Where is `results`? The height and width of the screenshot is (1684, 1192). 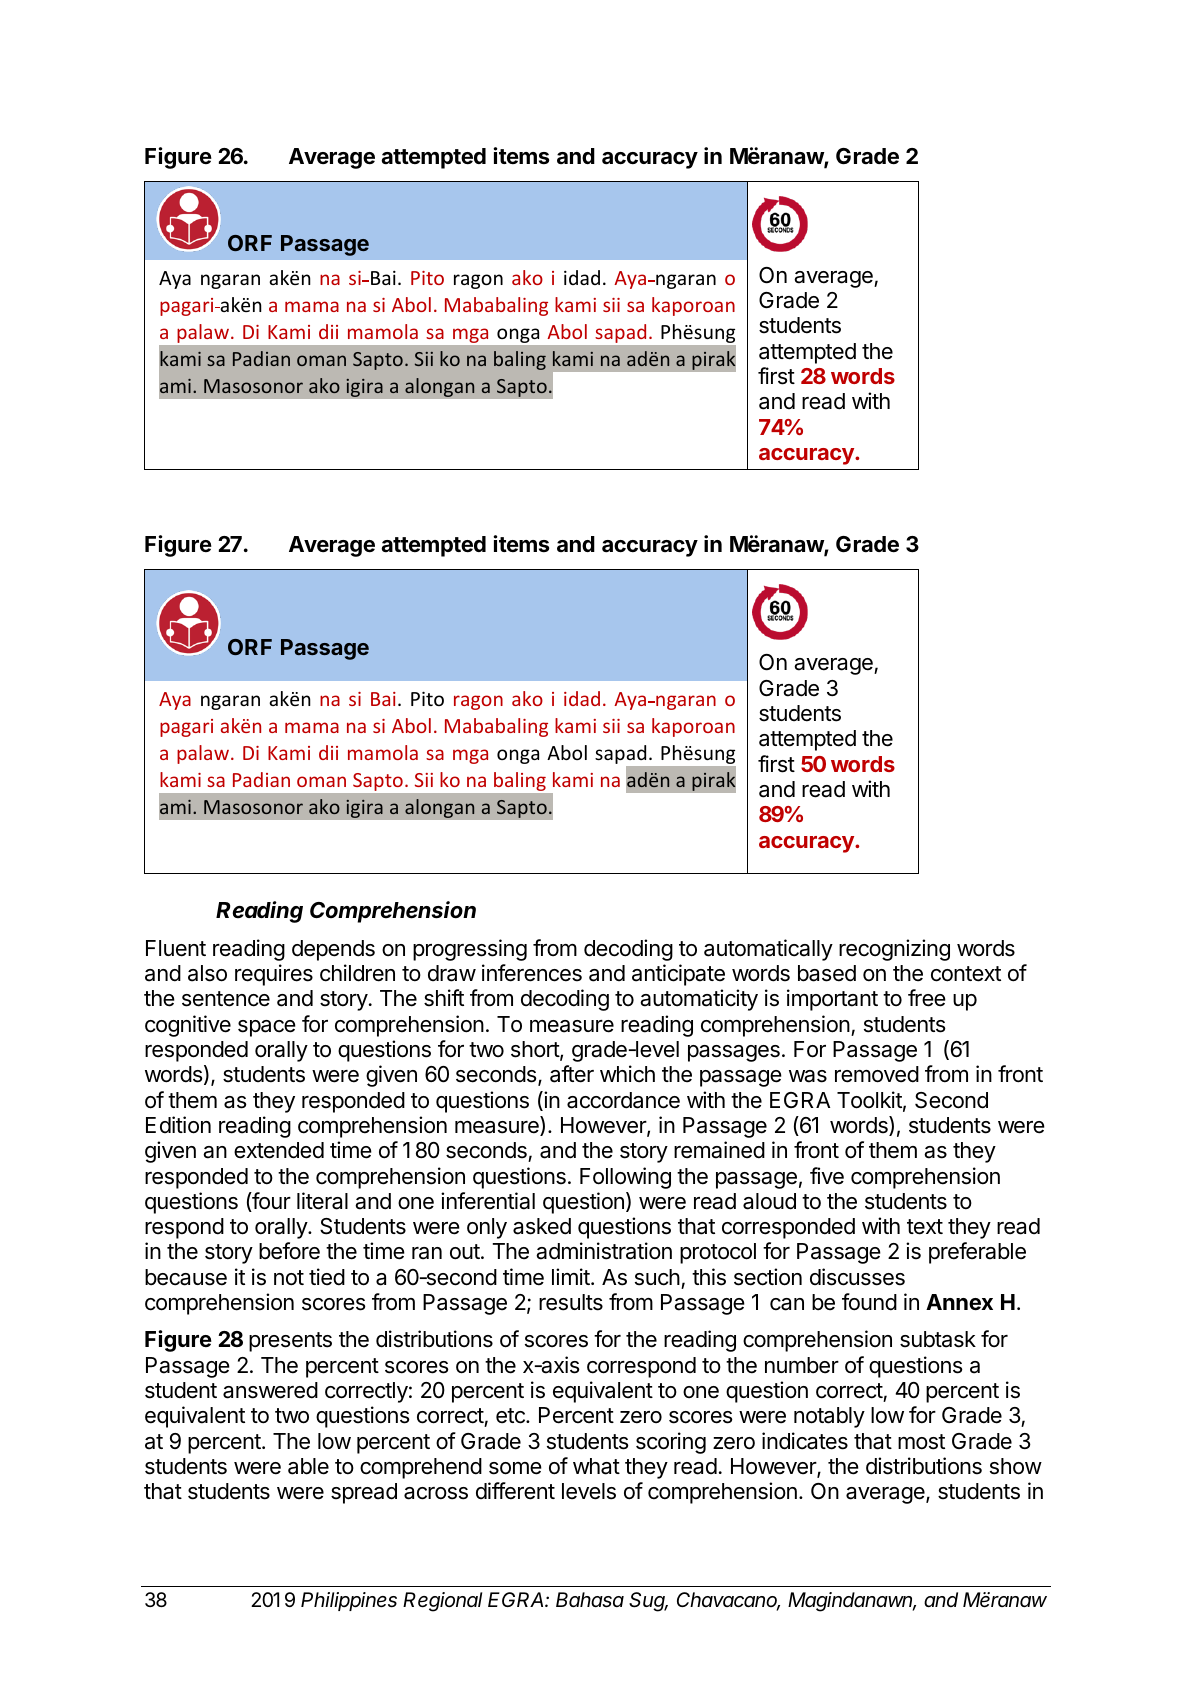
results is located at coordinates (571, 1302).
